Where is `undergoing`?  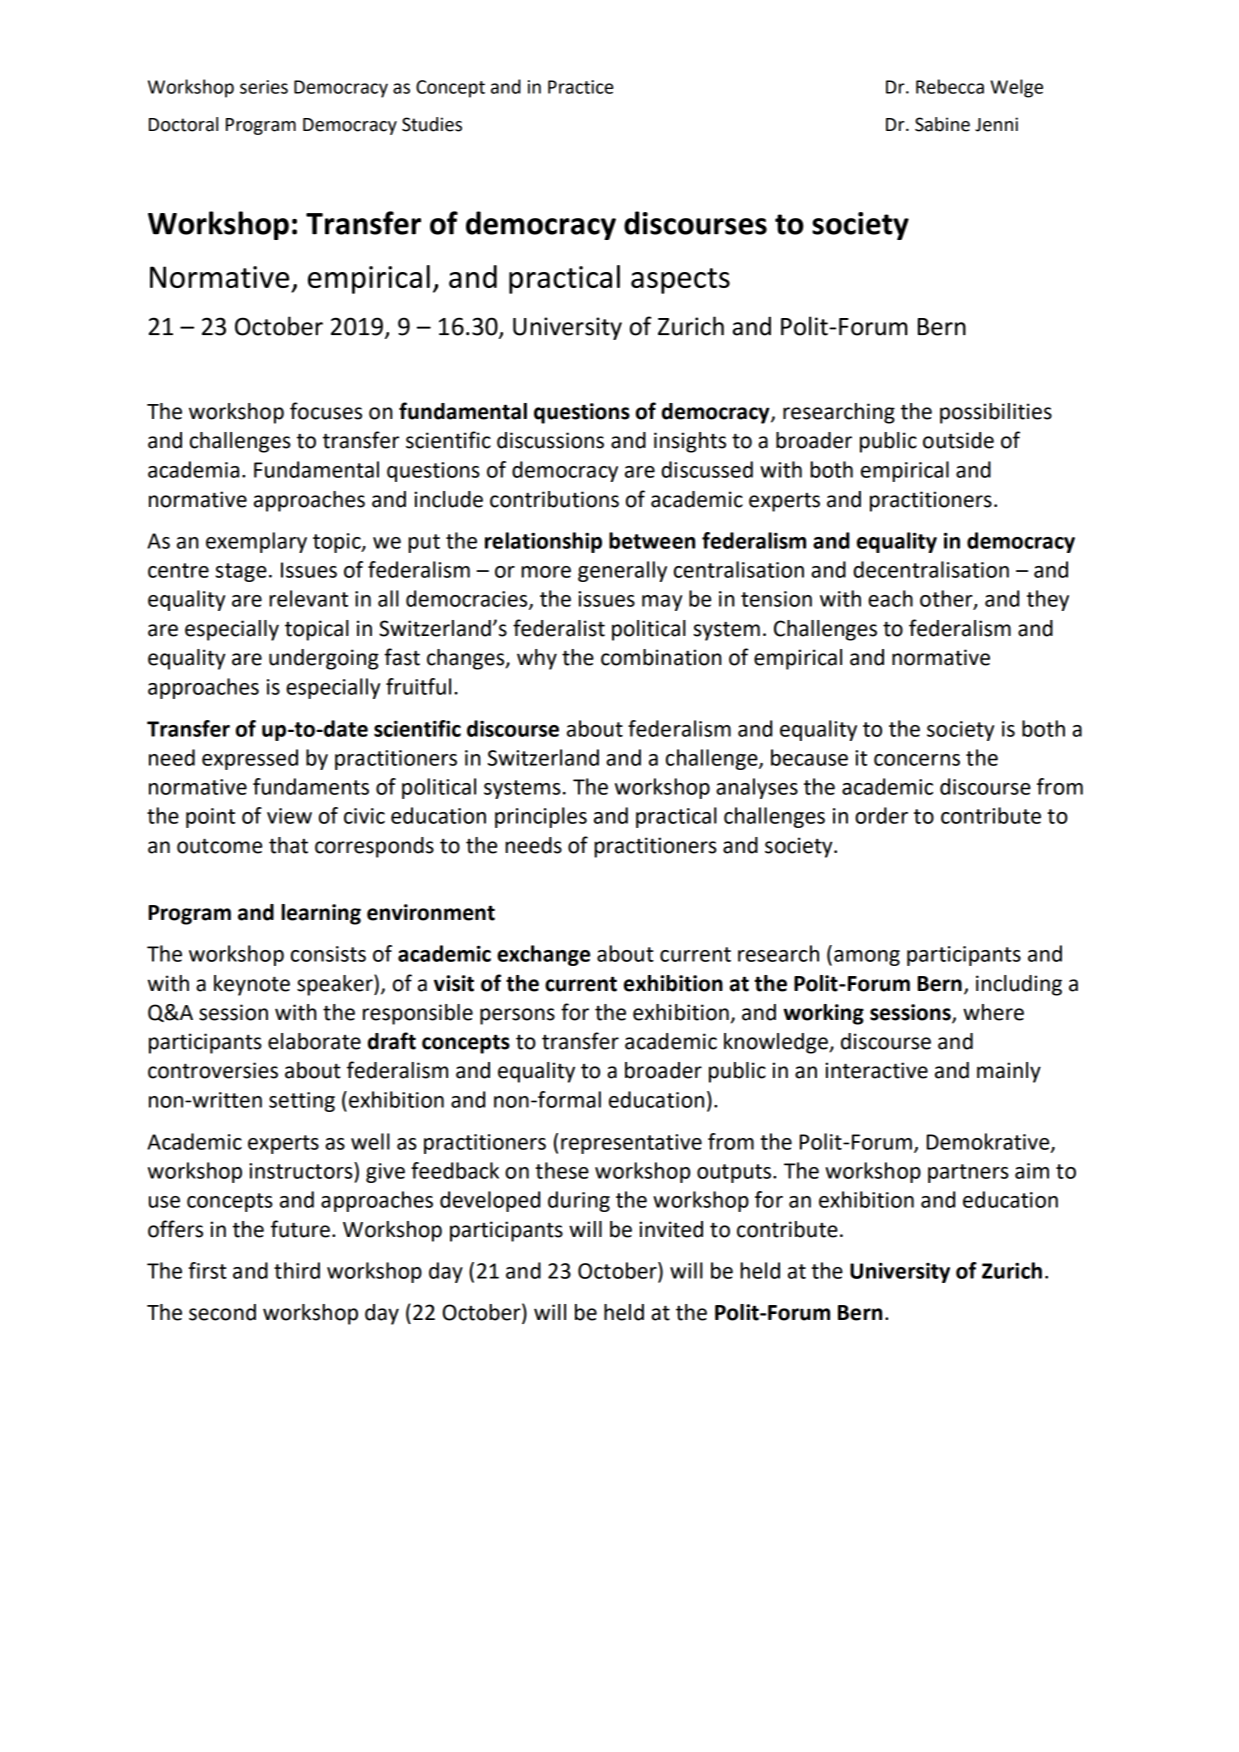
undergoing is located at coordinates (324, 659).
